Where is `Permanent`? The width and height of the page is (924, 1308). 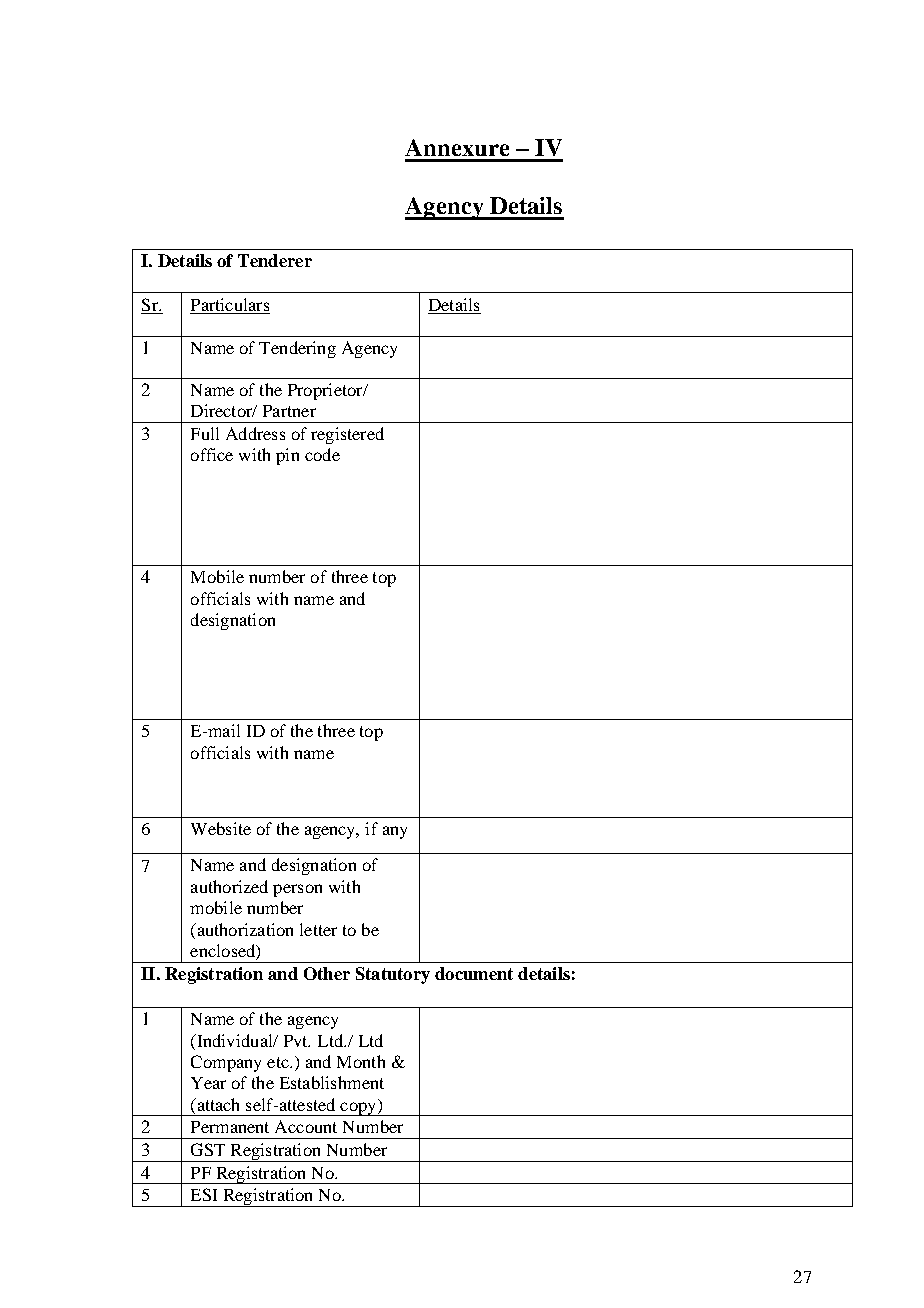
Permanent is located at coordinates (230, 1127).
